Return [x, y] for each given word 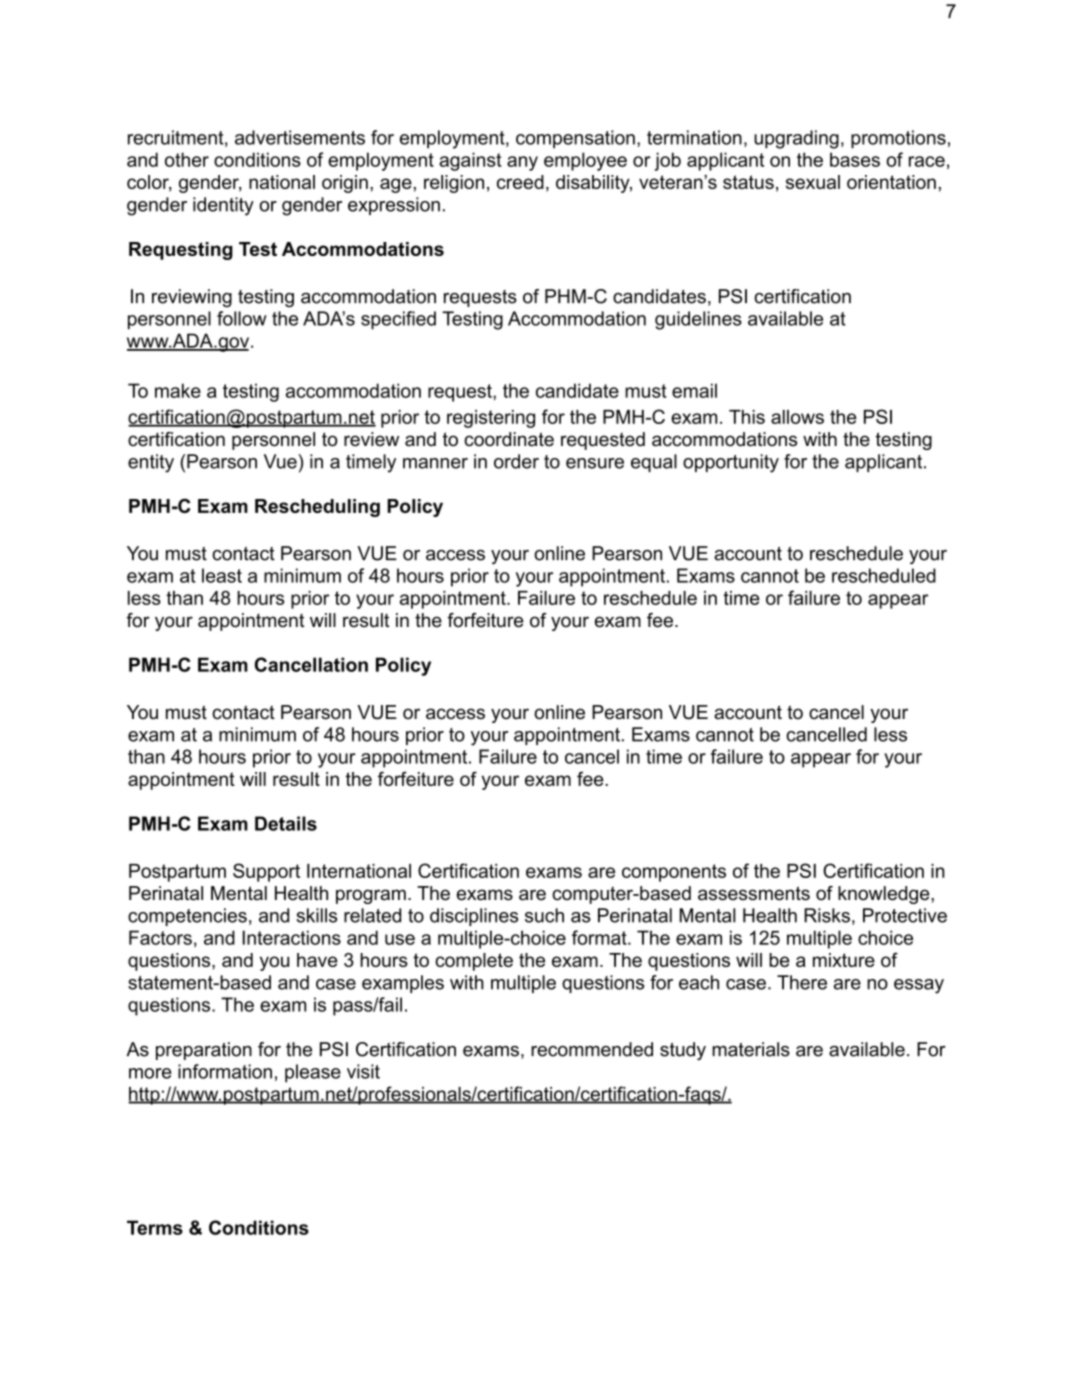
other [187, 159]
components [674, 873]
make [178, 390]
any [522, 163]
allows [797, 417]
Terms [155, 1227]
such [544, 915]
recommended [592, 1049]
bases [855, 159]
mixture [844, 960]
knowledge [885, 895]
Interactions [291, 937]
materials [751, 1049]
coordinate [509, 439]
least [222, 575]
